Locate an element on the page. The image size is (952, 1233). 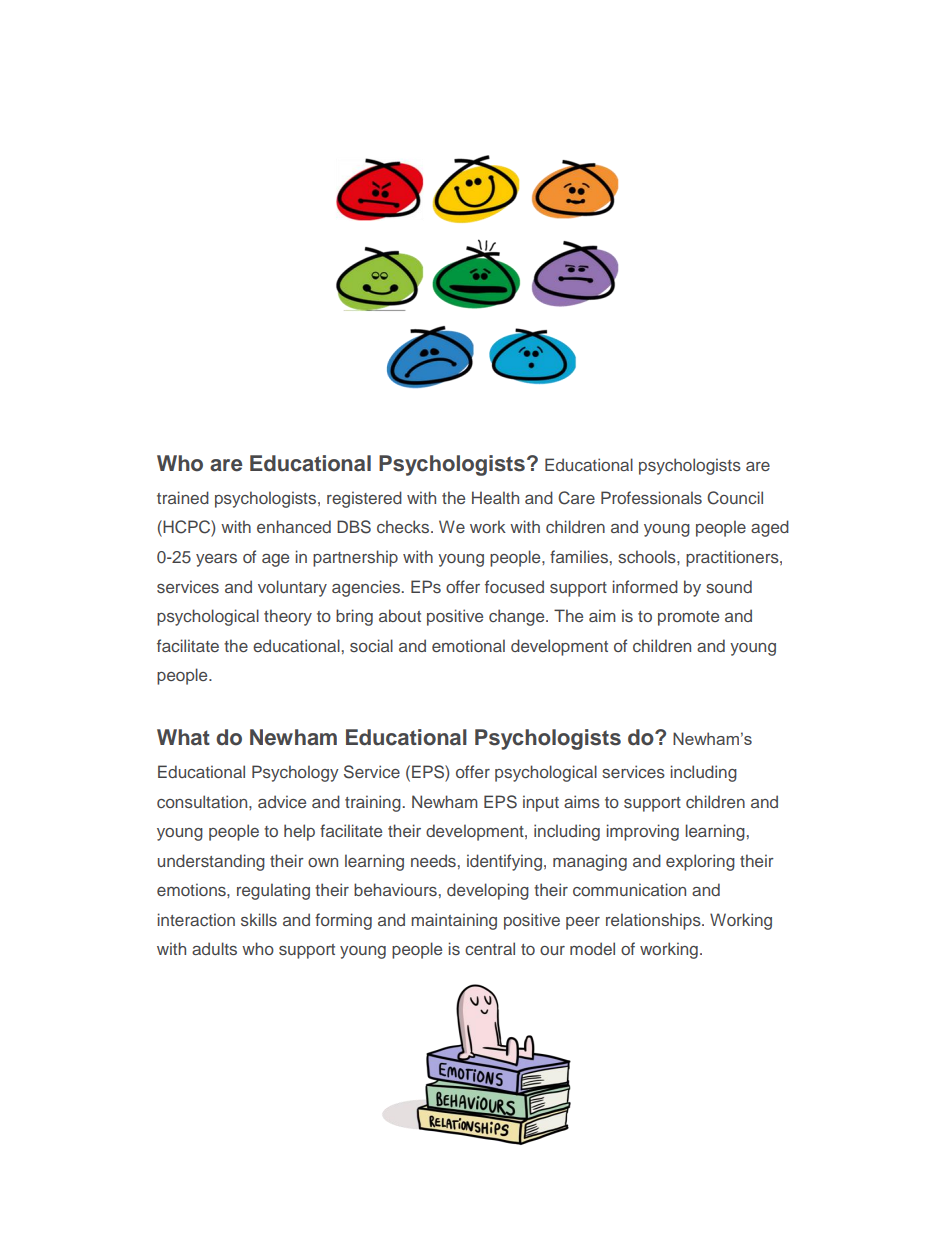
relationships is located at coordinates (654, 921).
